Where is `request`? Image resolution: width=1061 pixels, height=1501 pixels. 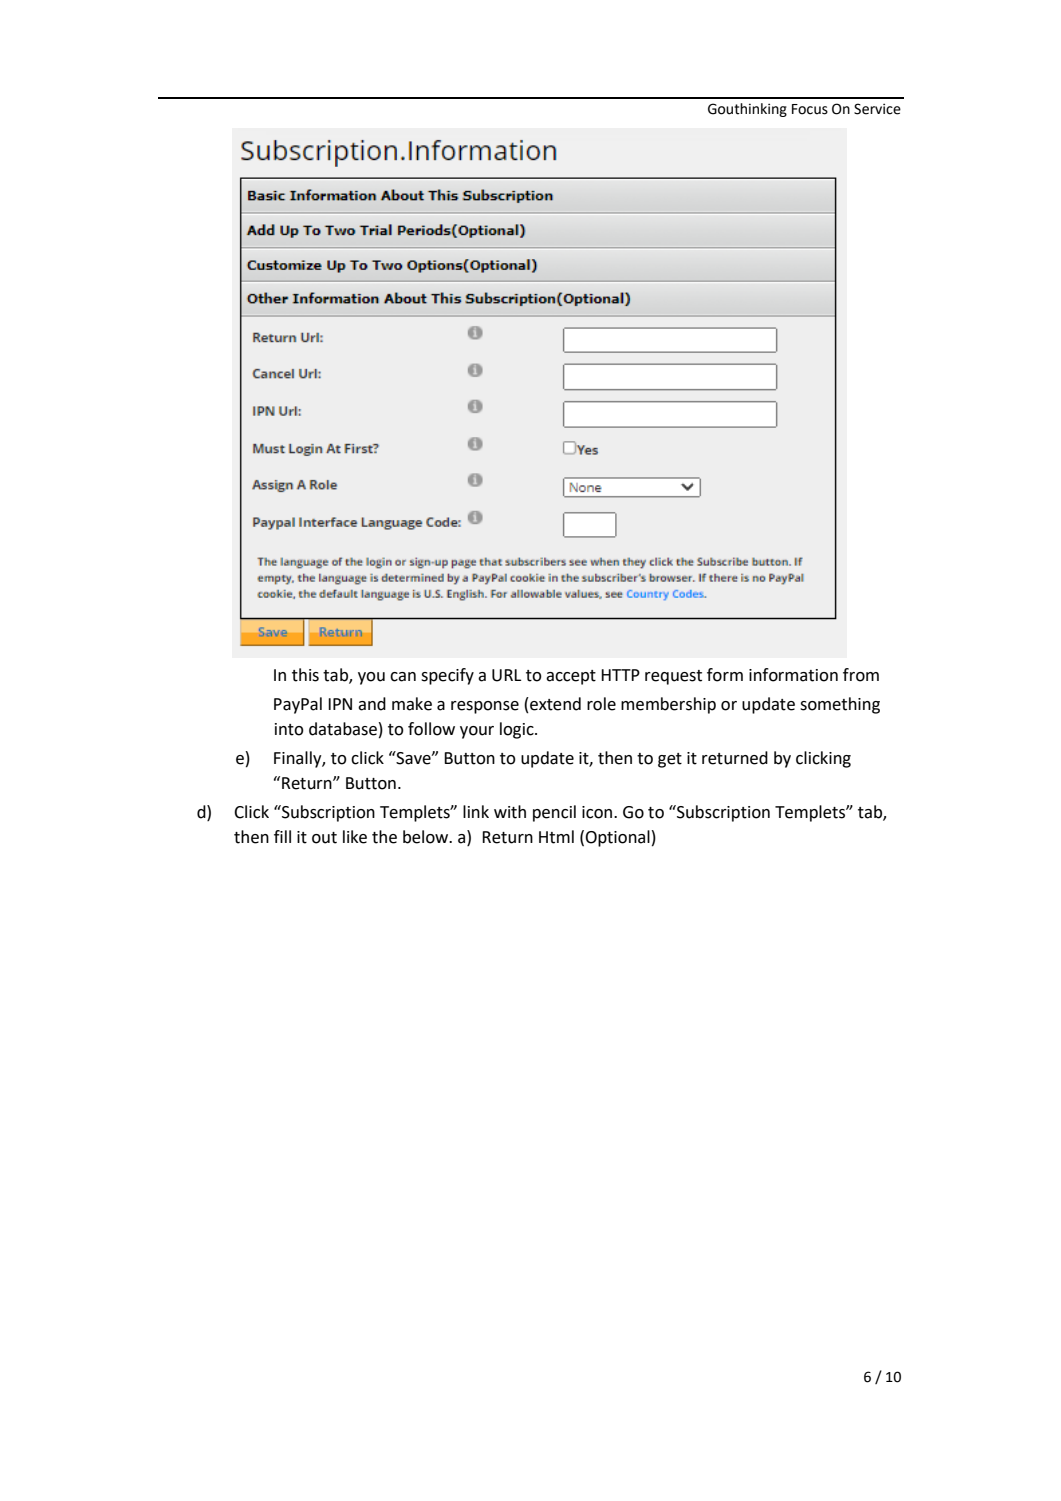 request is located at coordinates (673, 677).
